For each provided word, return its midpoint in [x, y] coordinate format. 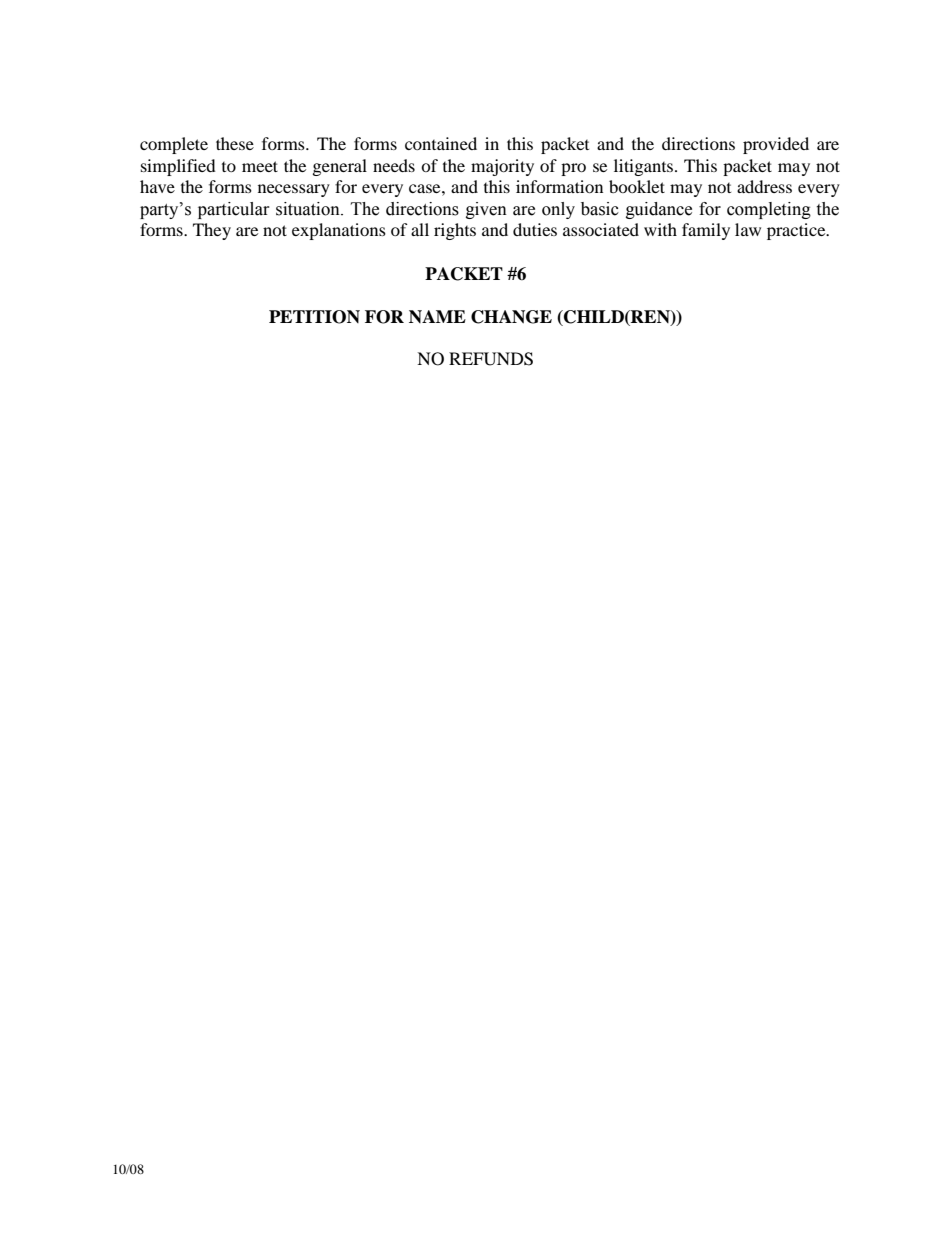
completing [769, 210]
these [235, 143]
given [486, 210]
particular [234, 210]
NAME [437, 316]
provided [776, 145]
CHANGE [511, 317]
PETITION [314, 317]
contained [441, 143]
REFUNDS [491, 359]
